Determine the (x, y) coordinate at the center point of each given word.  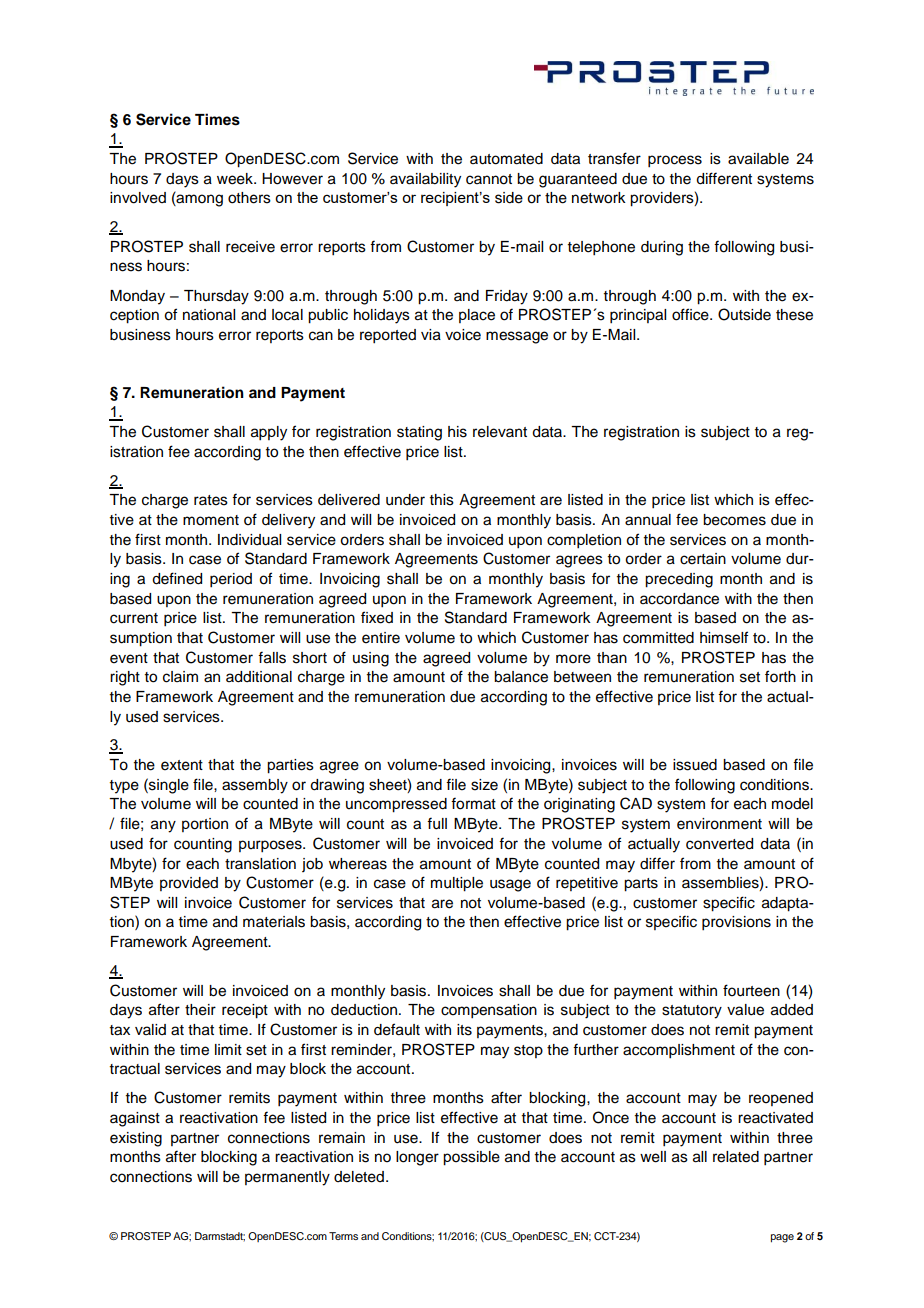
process (675, 161)
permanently (287, 1178)
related (736, 1157)
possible (471, 1158)
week (236, 179)
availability (425, 180)
